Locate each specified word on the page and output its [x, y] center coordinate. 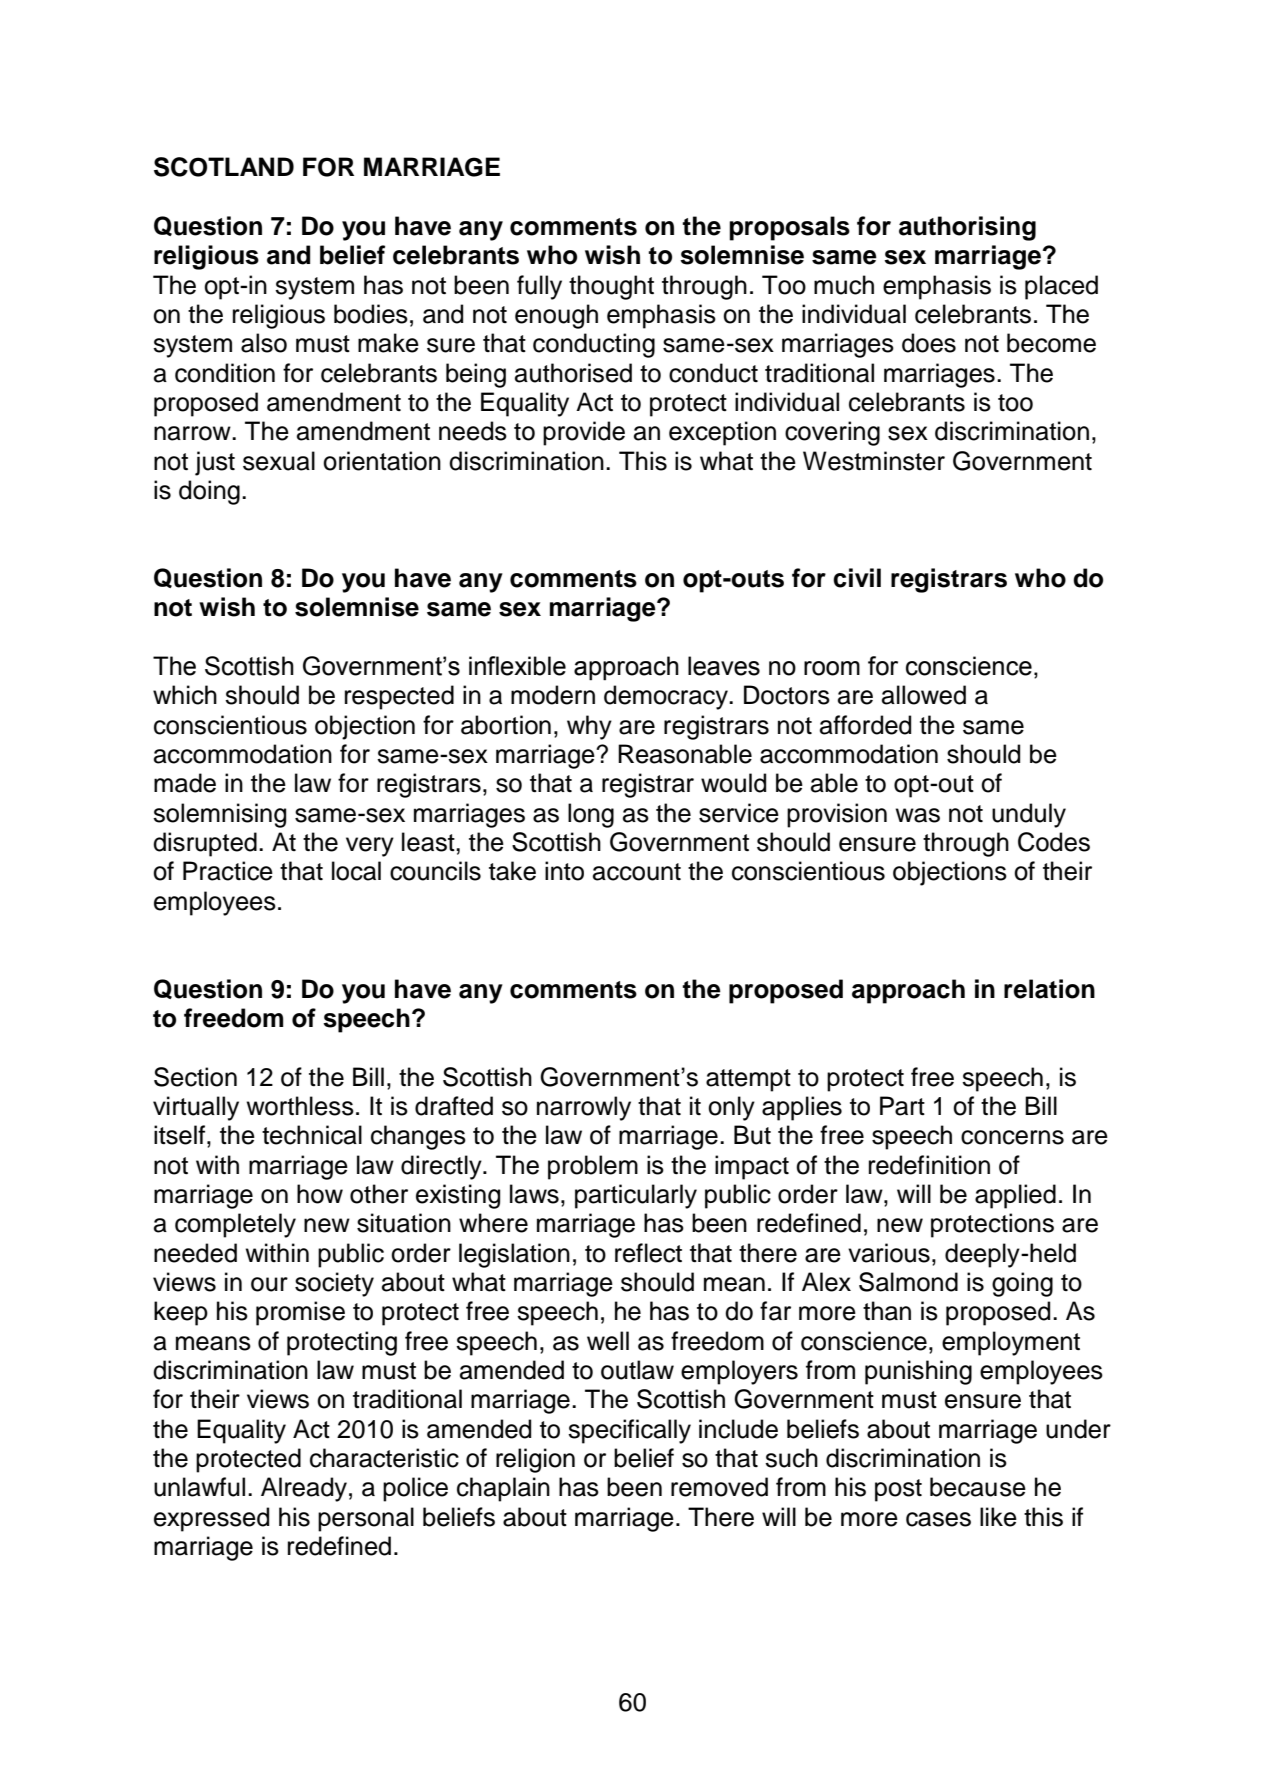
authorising [967, 228]
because [978, 1487]
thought [611, 287]
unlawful [199, 1487]
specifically [629, 1431]
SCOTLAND [224, 167]
